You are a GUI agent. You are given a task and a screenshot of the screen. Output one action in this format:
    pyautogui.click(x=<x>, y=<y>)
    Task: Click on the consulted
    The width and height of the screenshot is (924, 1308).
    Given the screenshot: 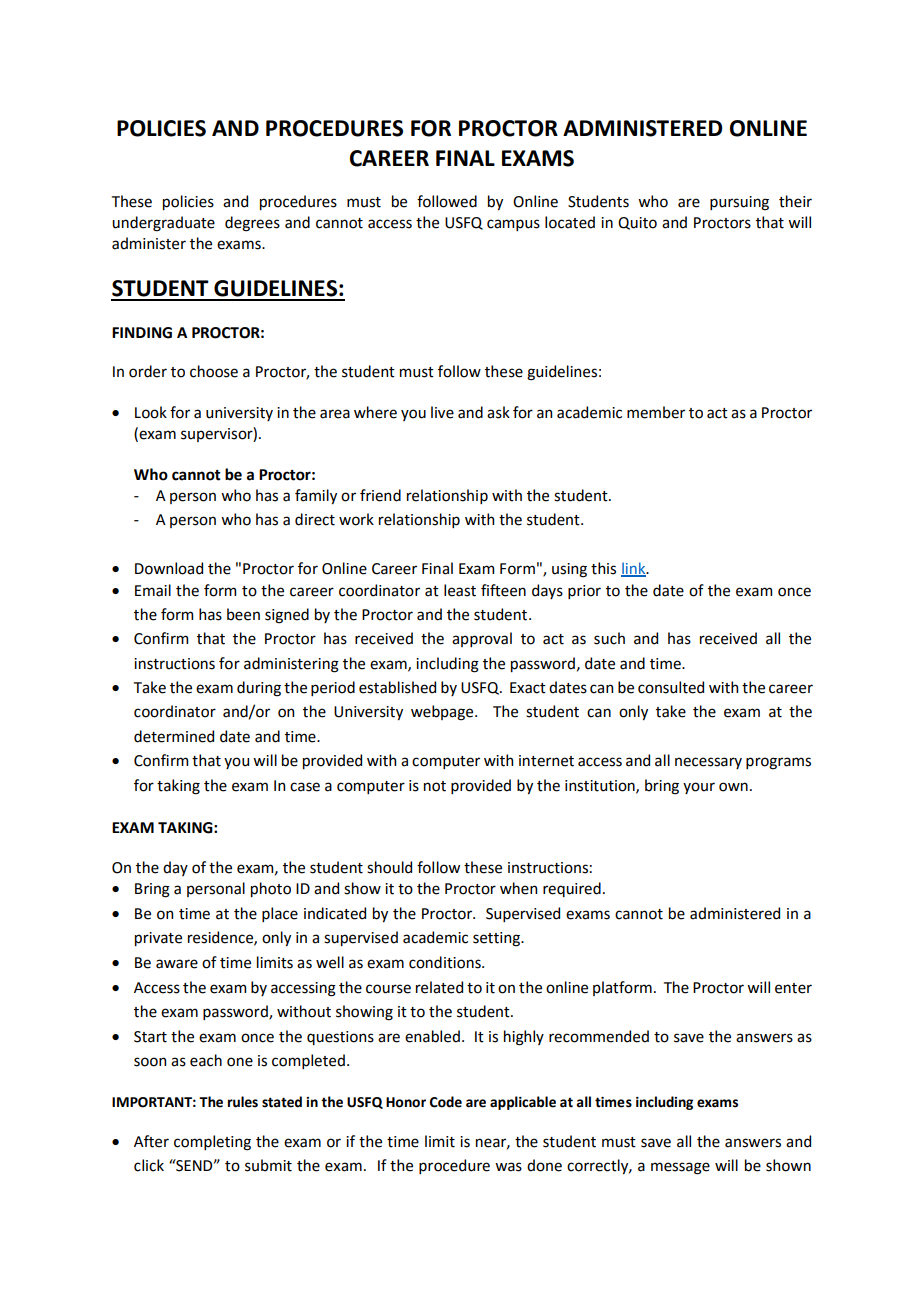 What is the action you would take?
    pyautogui.click(x=671, y=687)
